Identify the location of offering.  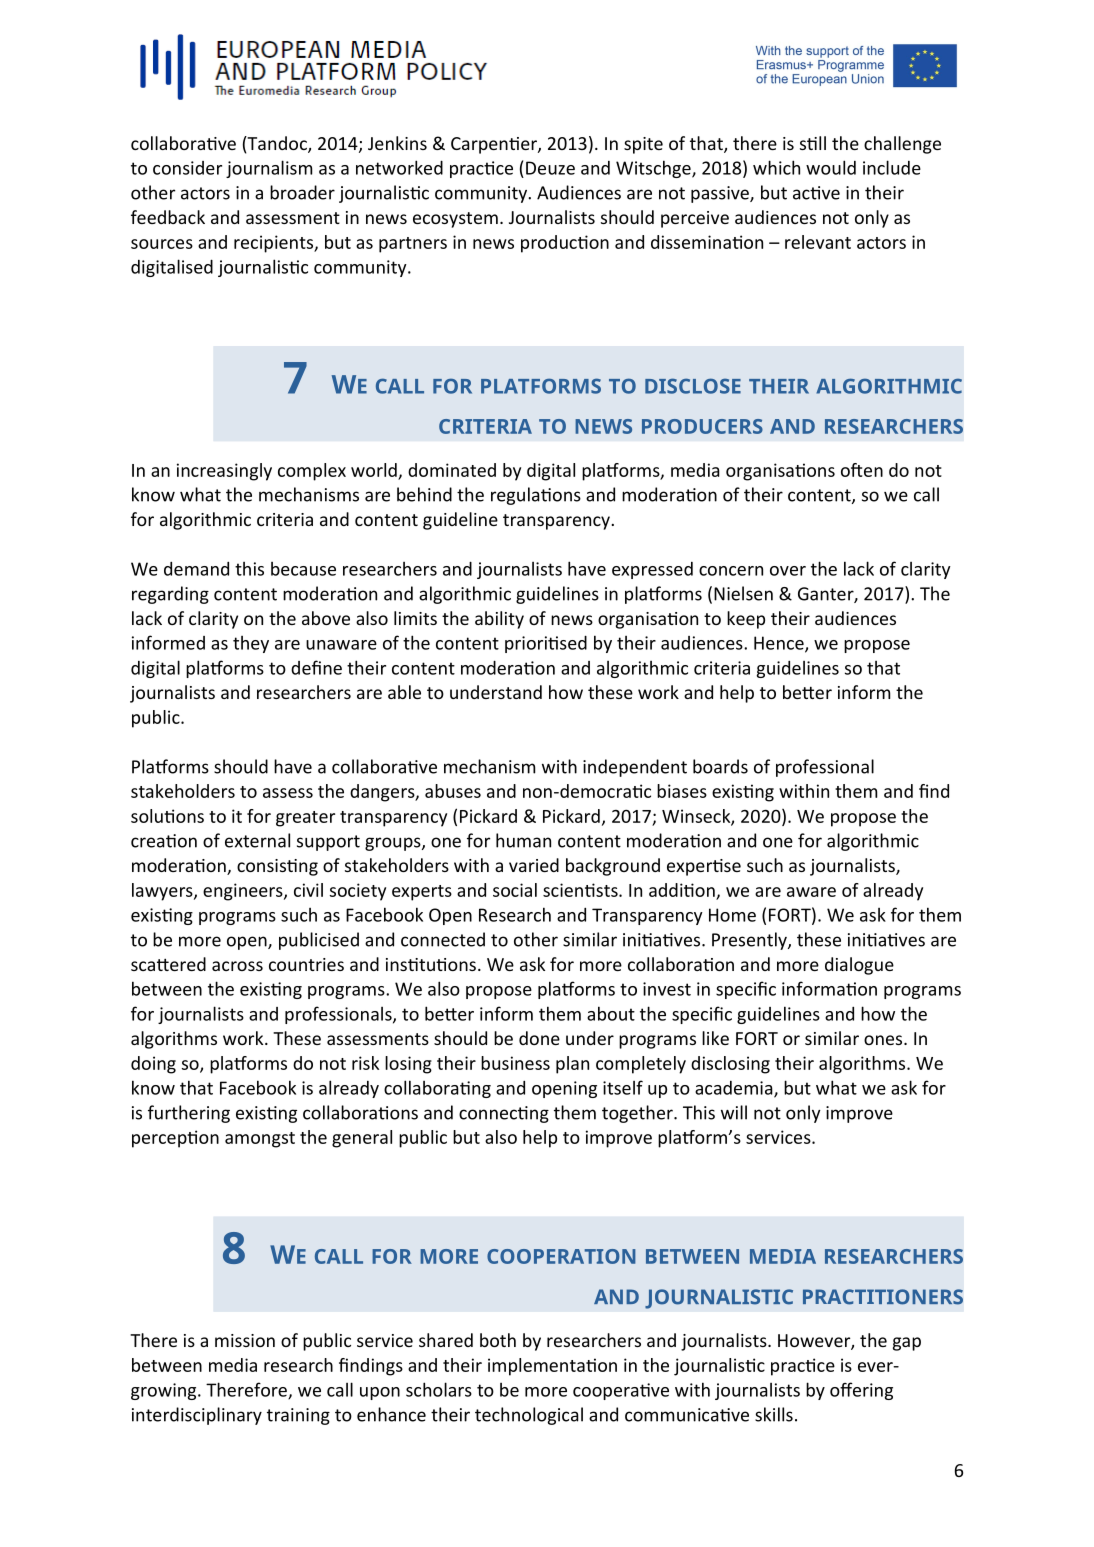
(861, 1391).
